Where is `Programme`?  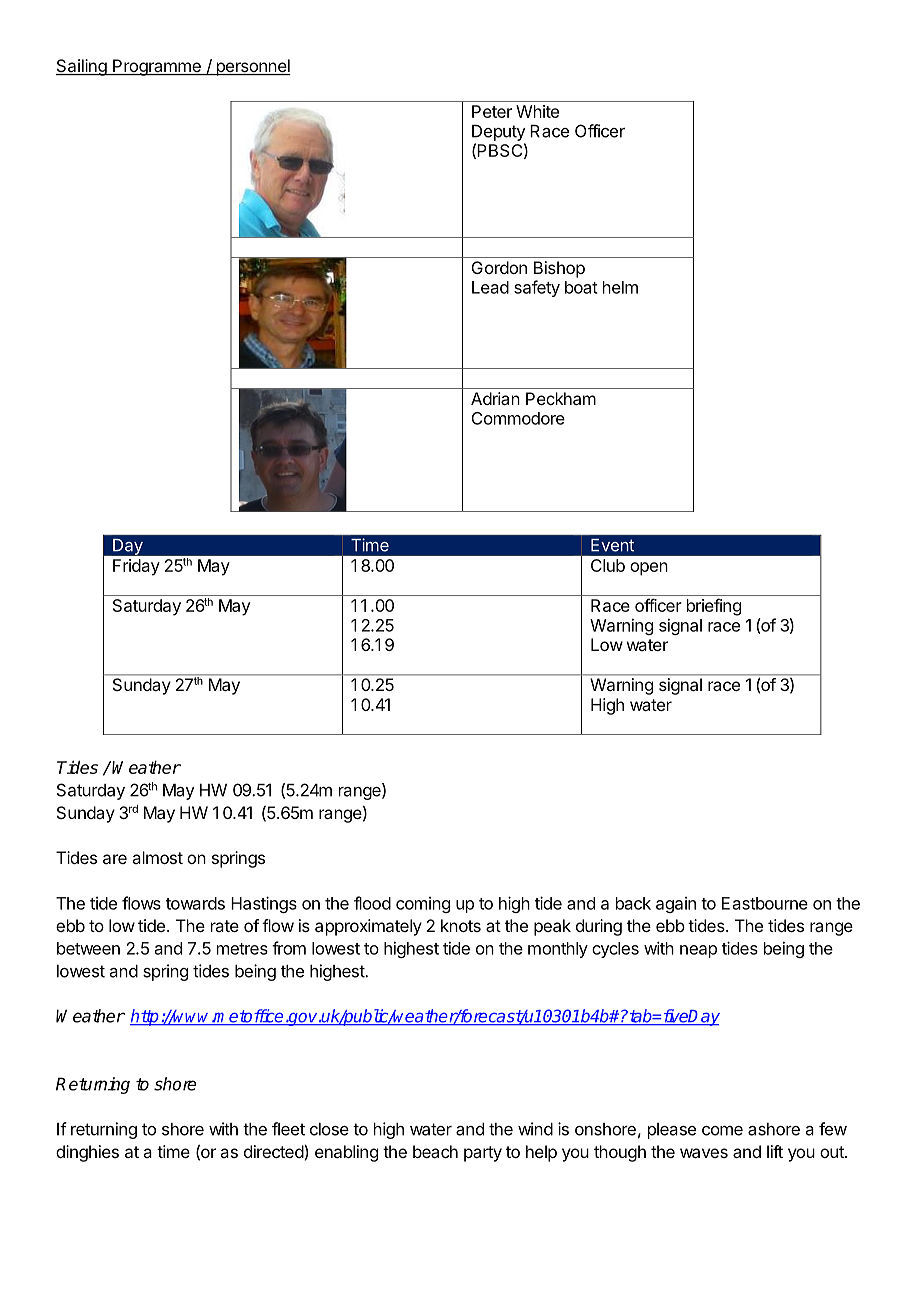 Programme is located at coordinates (157, 67).
